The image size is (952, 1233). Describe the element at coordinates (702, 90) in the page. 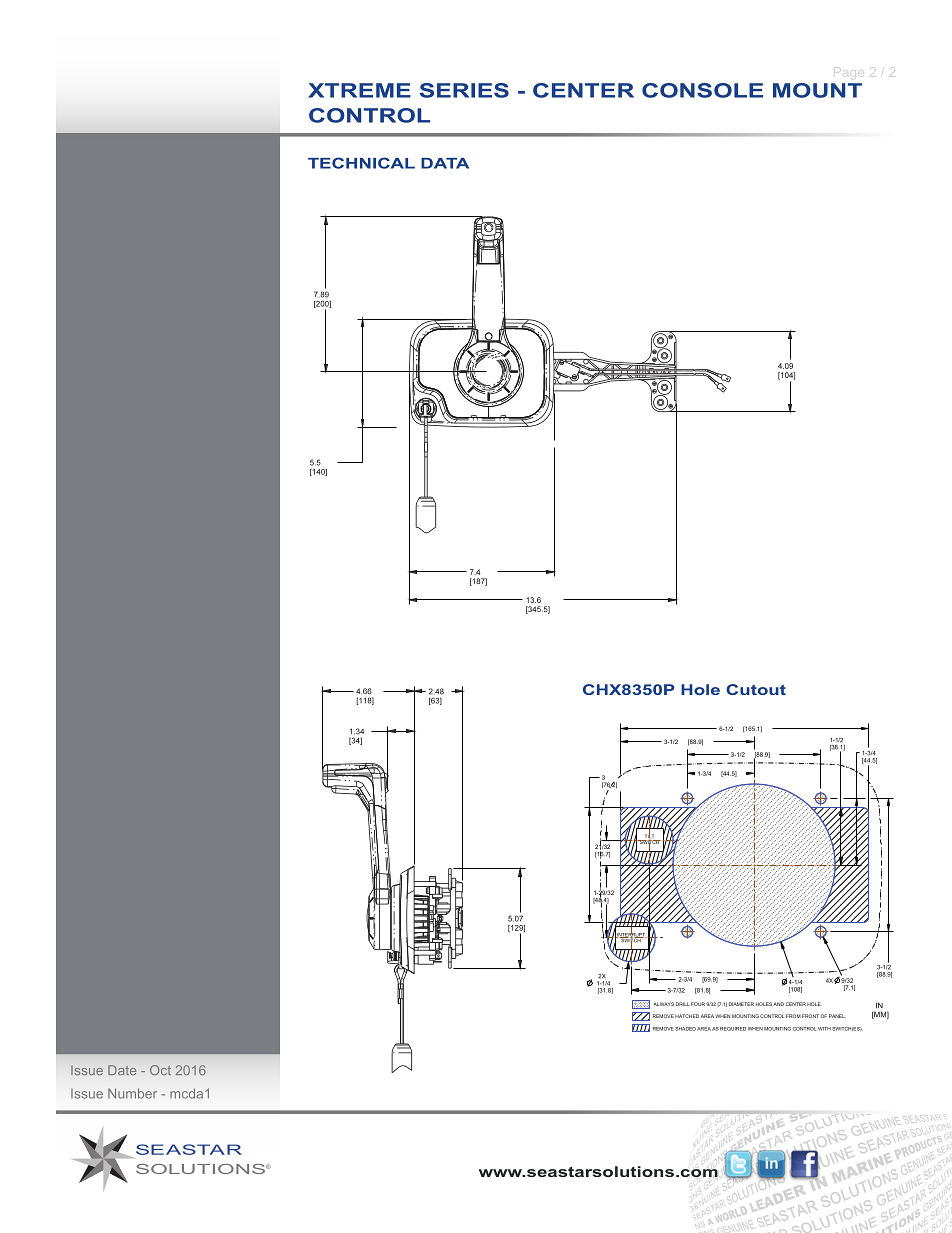

I see `CONSOLE` at that location.
